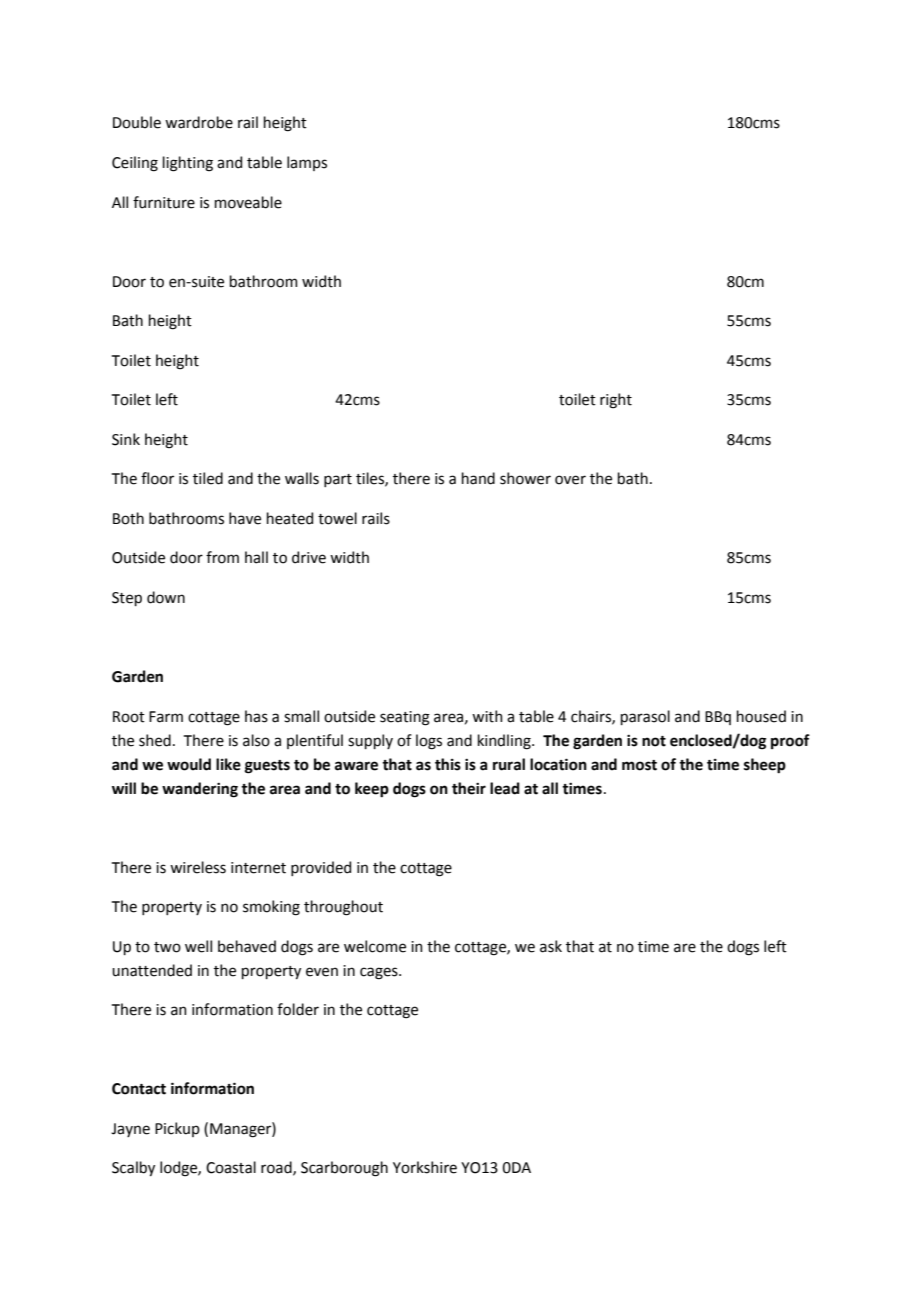 The width and height of the screenshot is (924, 1307). Describe the element at coordinates (765, 766) in the screenshot. I see `sheep` at that location.
